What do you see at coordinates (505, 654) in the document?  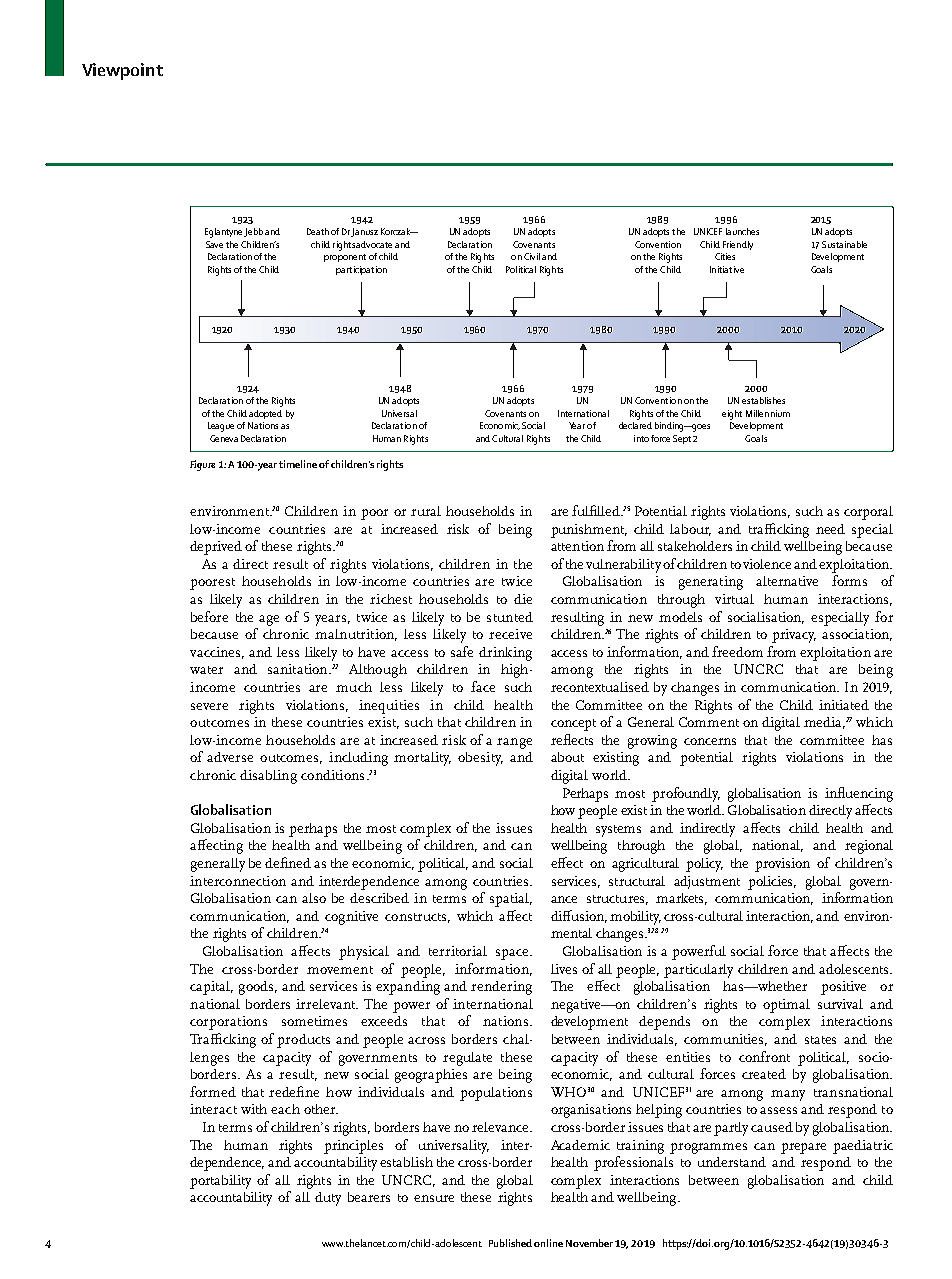 I see `drinking` at bounding box center [505, 654].
